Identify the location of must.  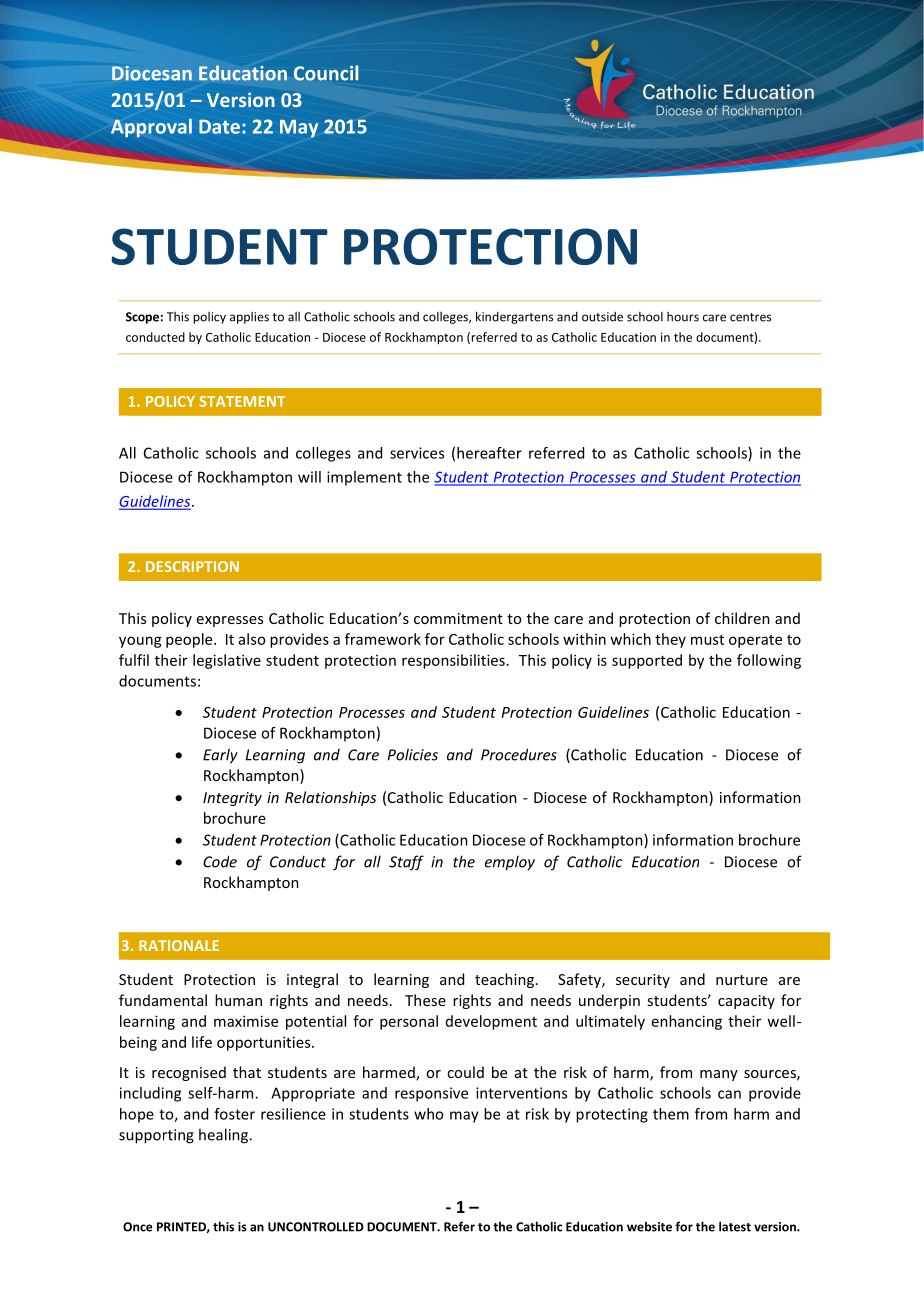
(707, 640).
